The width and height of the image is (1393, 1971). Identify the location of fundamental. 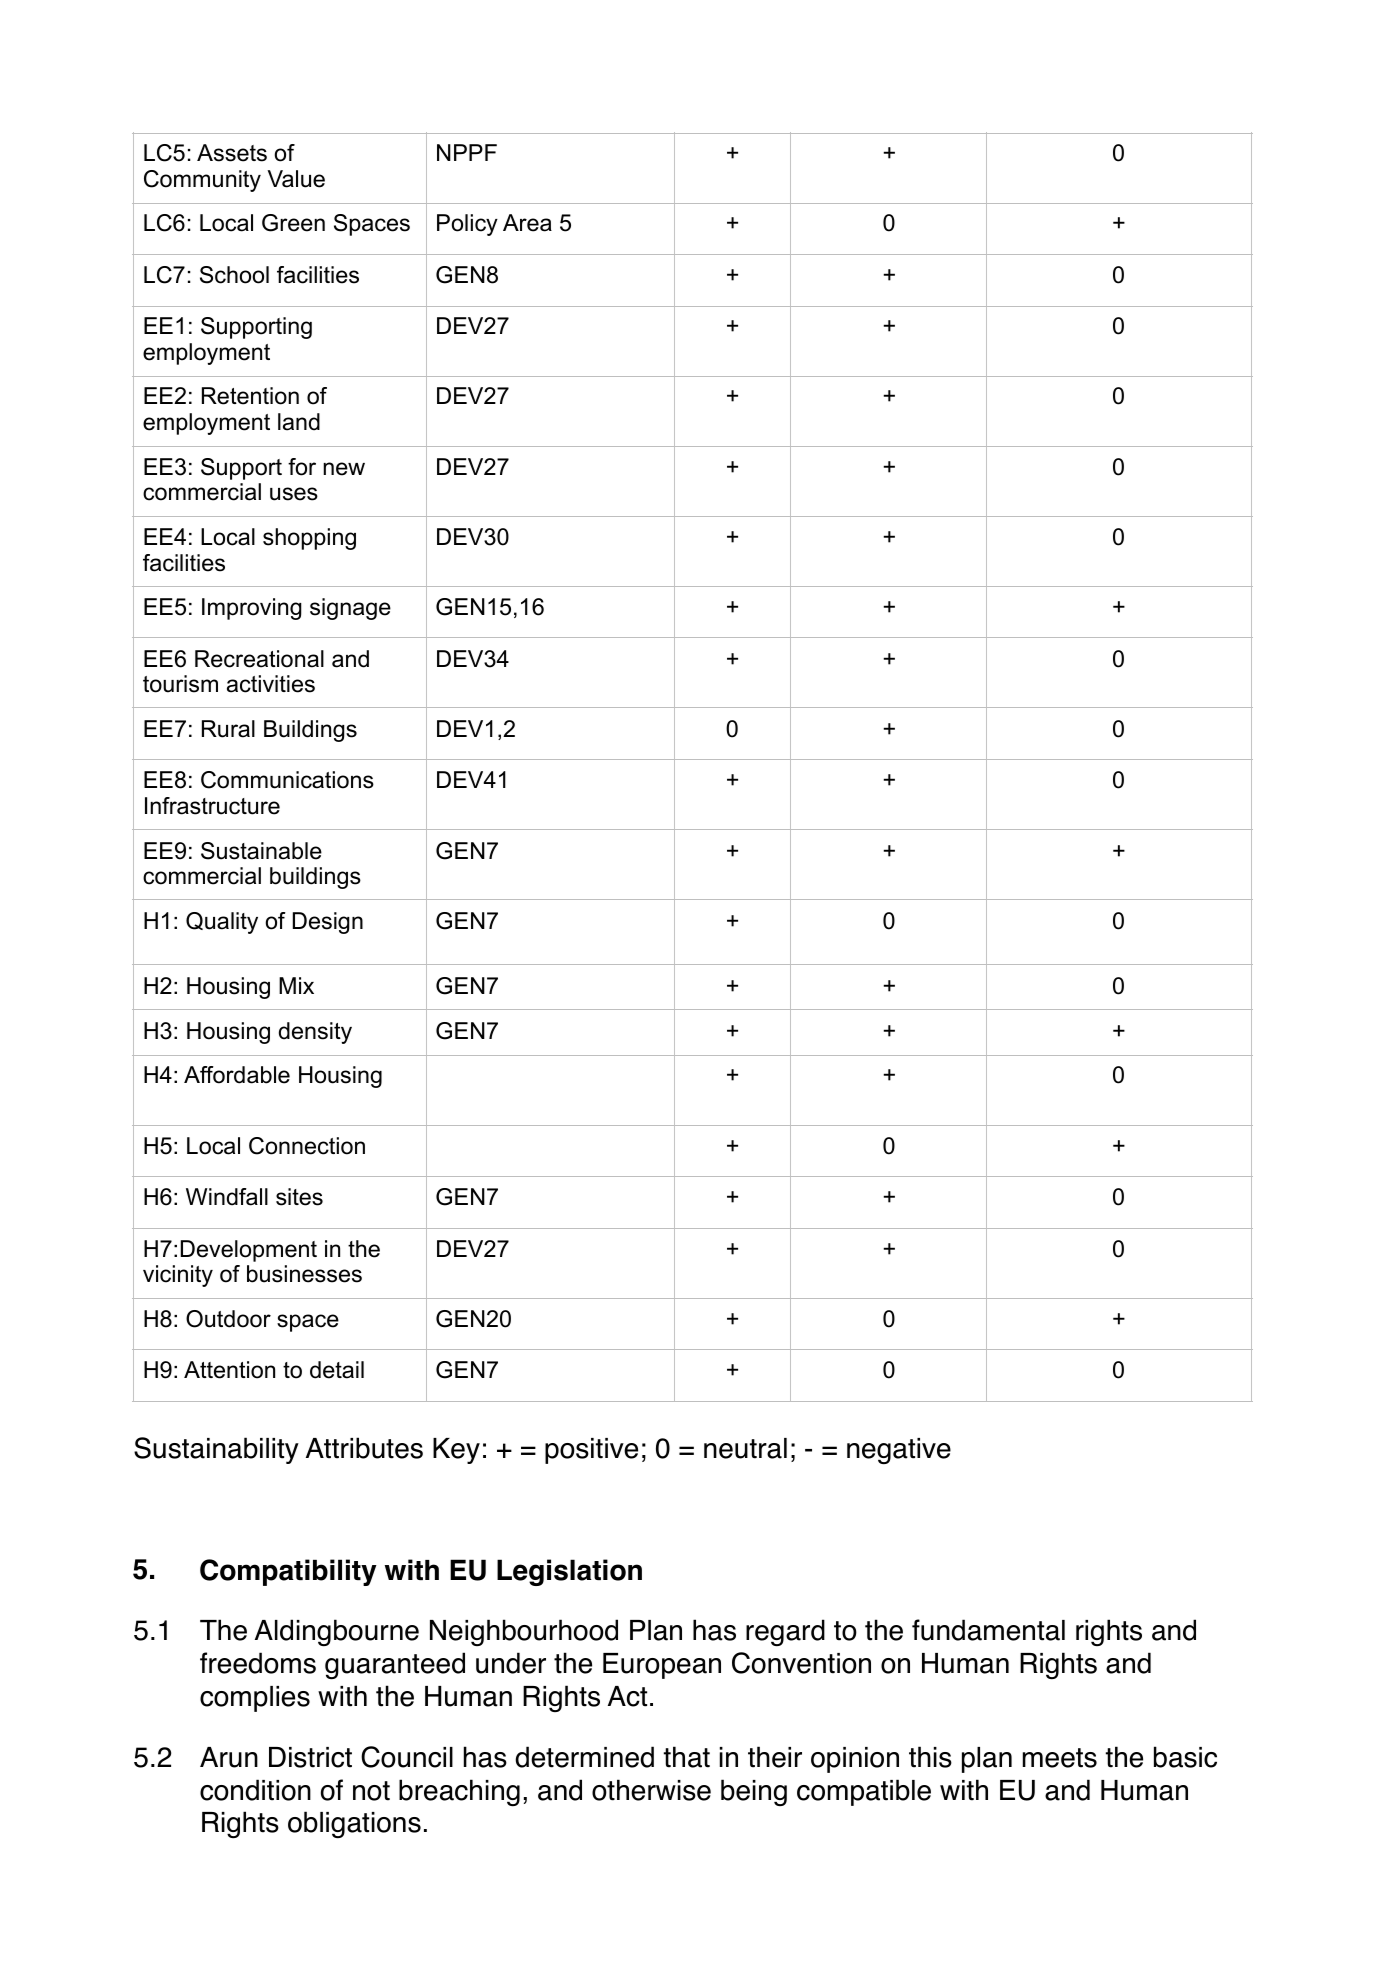
(988, 1630).
